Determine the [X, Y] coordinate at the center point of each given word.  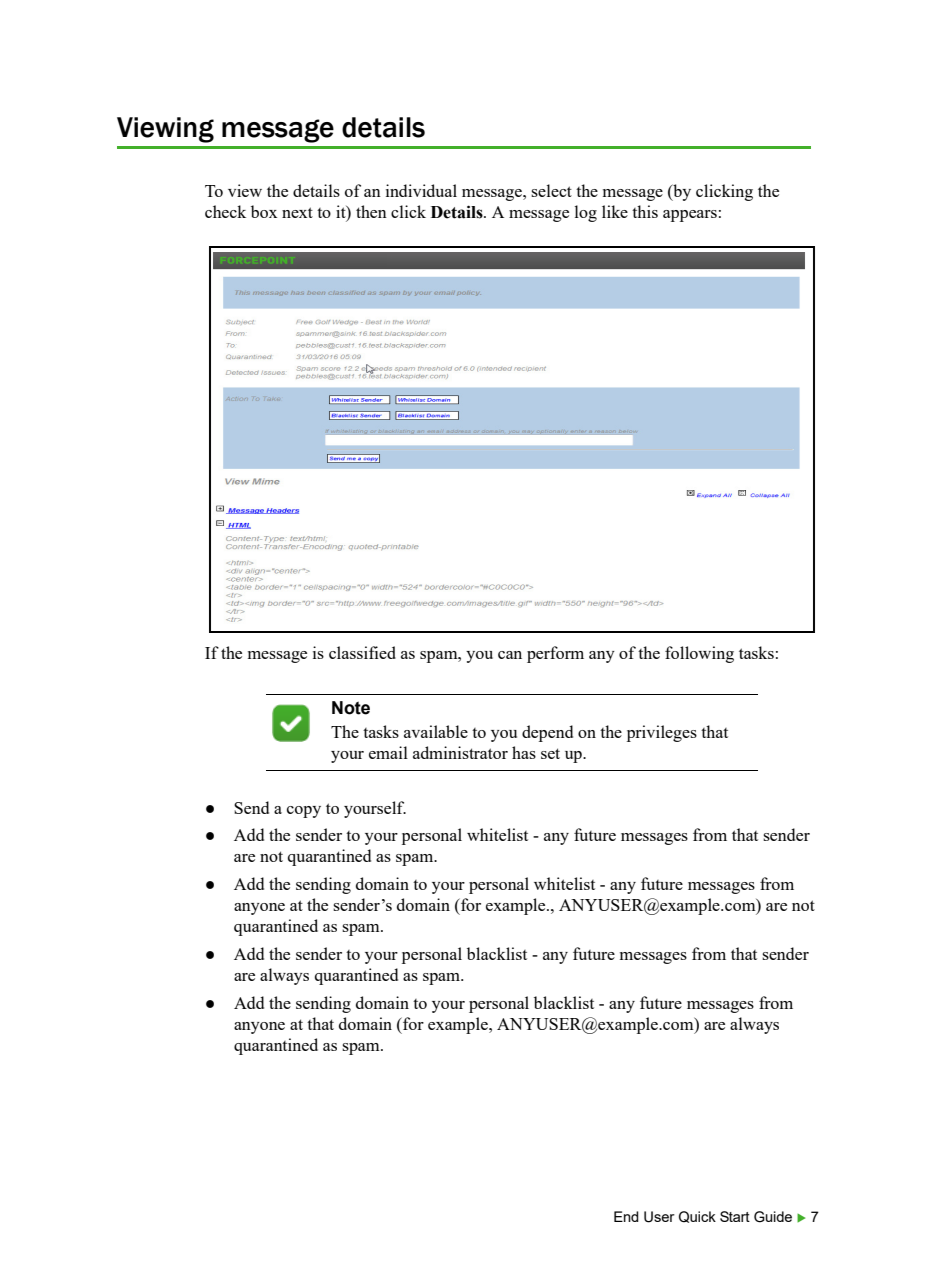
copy [304, 812]
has [524, 752]
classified [362, 652]
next [297, 212]
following [699, 654]
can [510, 655]
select [551, 190]
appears [690, 216]
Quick [697, 1217]
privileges [662, 733]
